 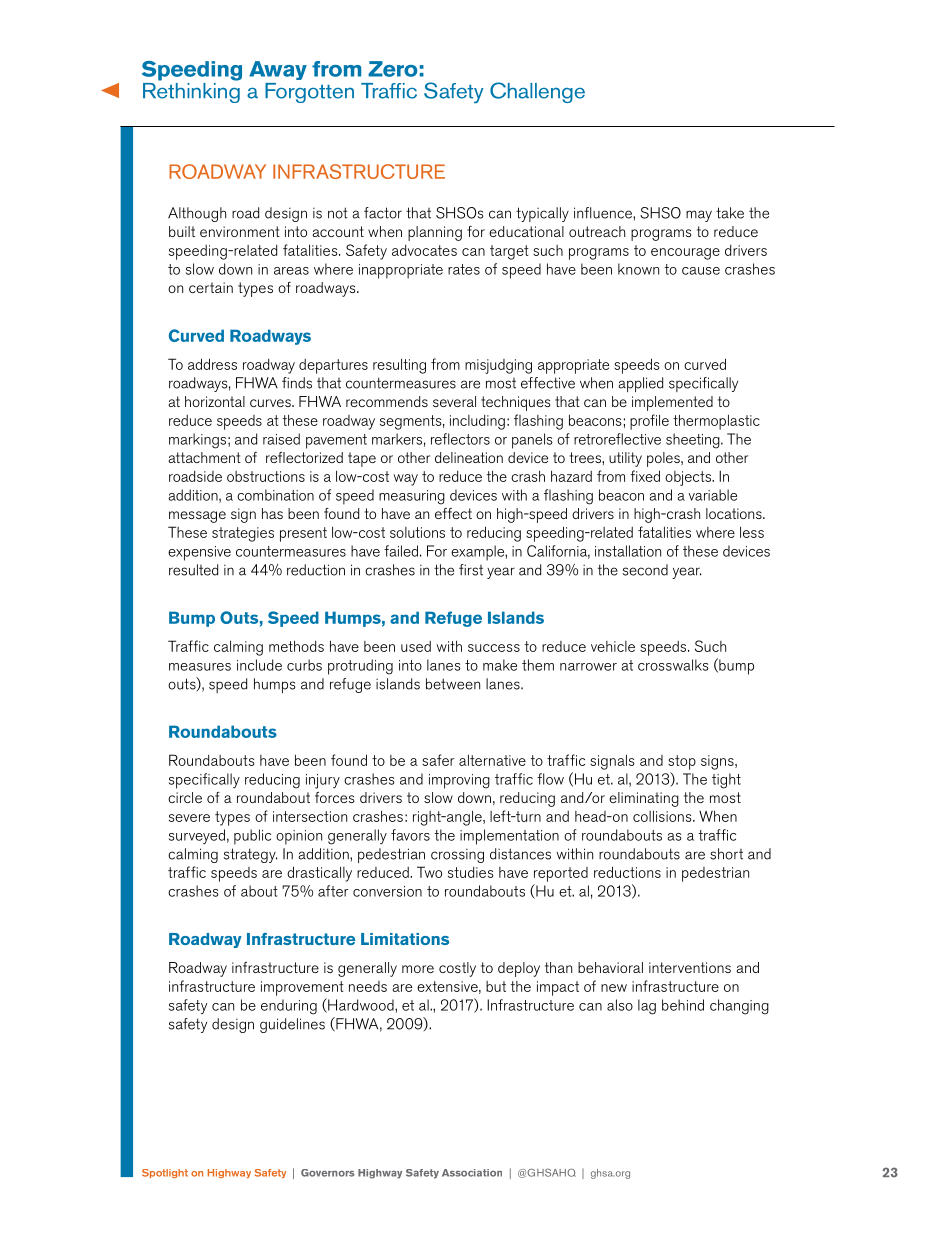 I want to click on crosswalks, so click(x=673, y=665).
